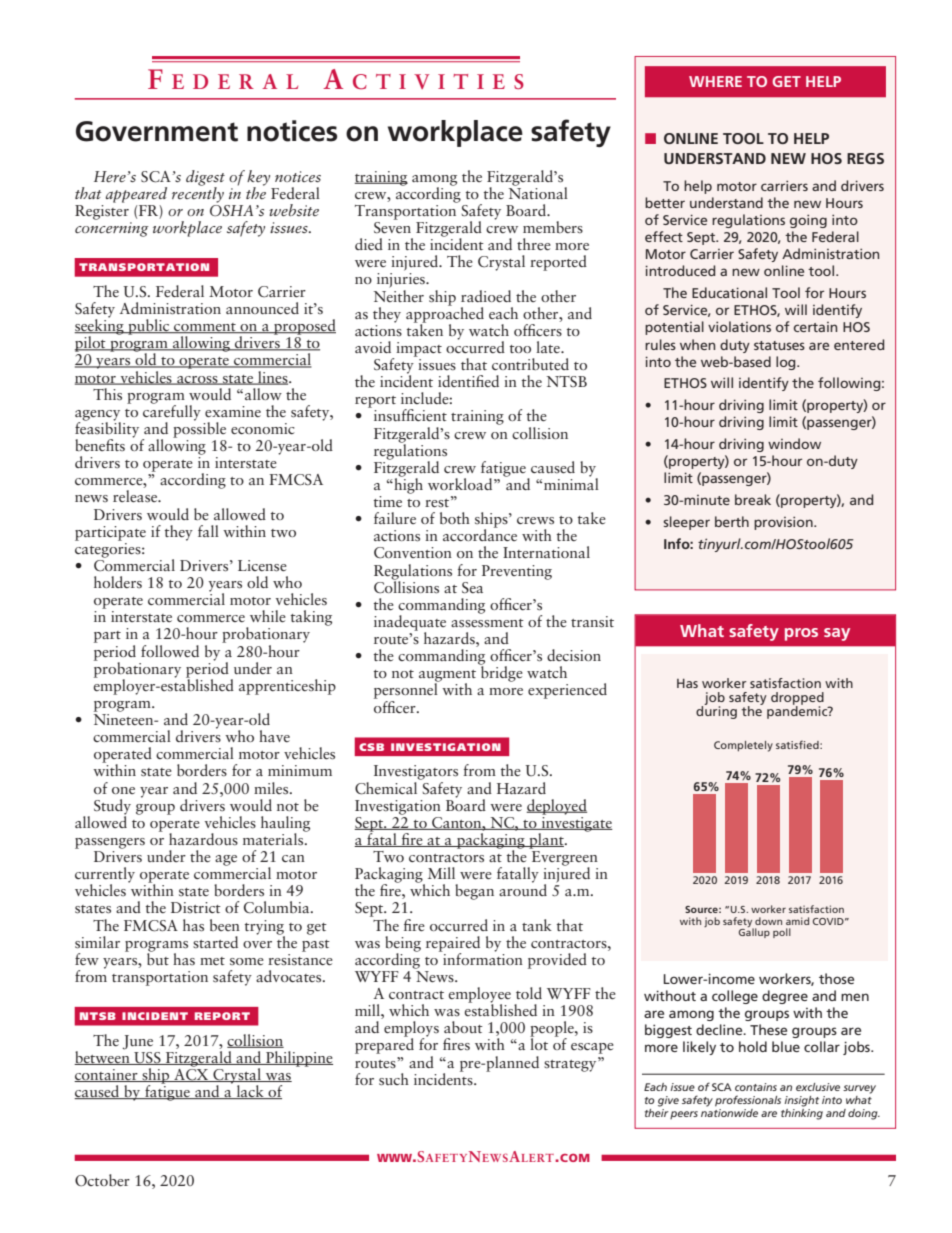 The height and width of the document is (1233, 952). Describe the element at coordinates (394, 1079) in the document. I see `such` at that location.
